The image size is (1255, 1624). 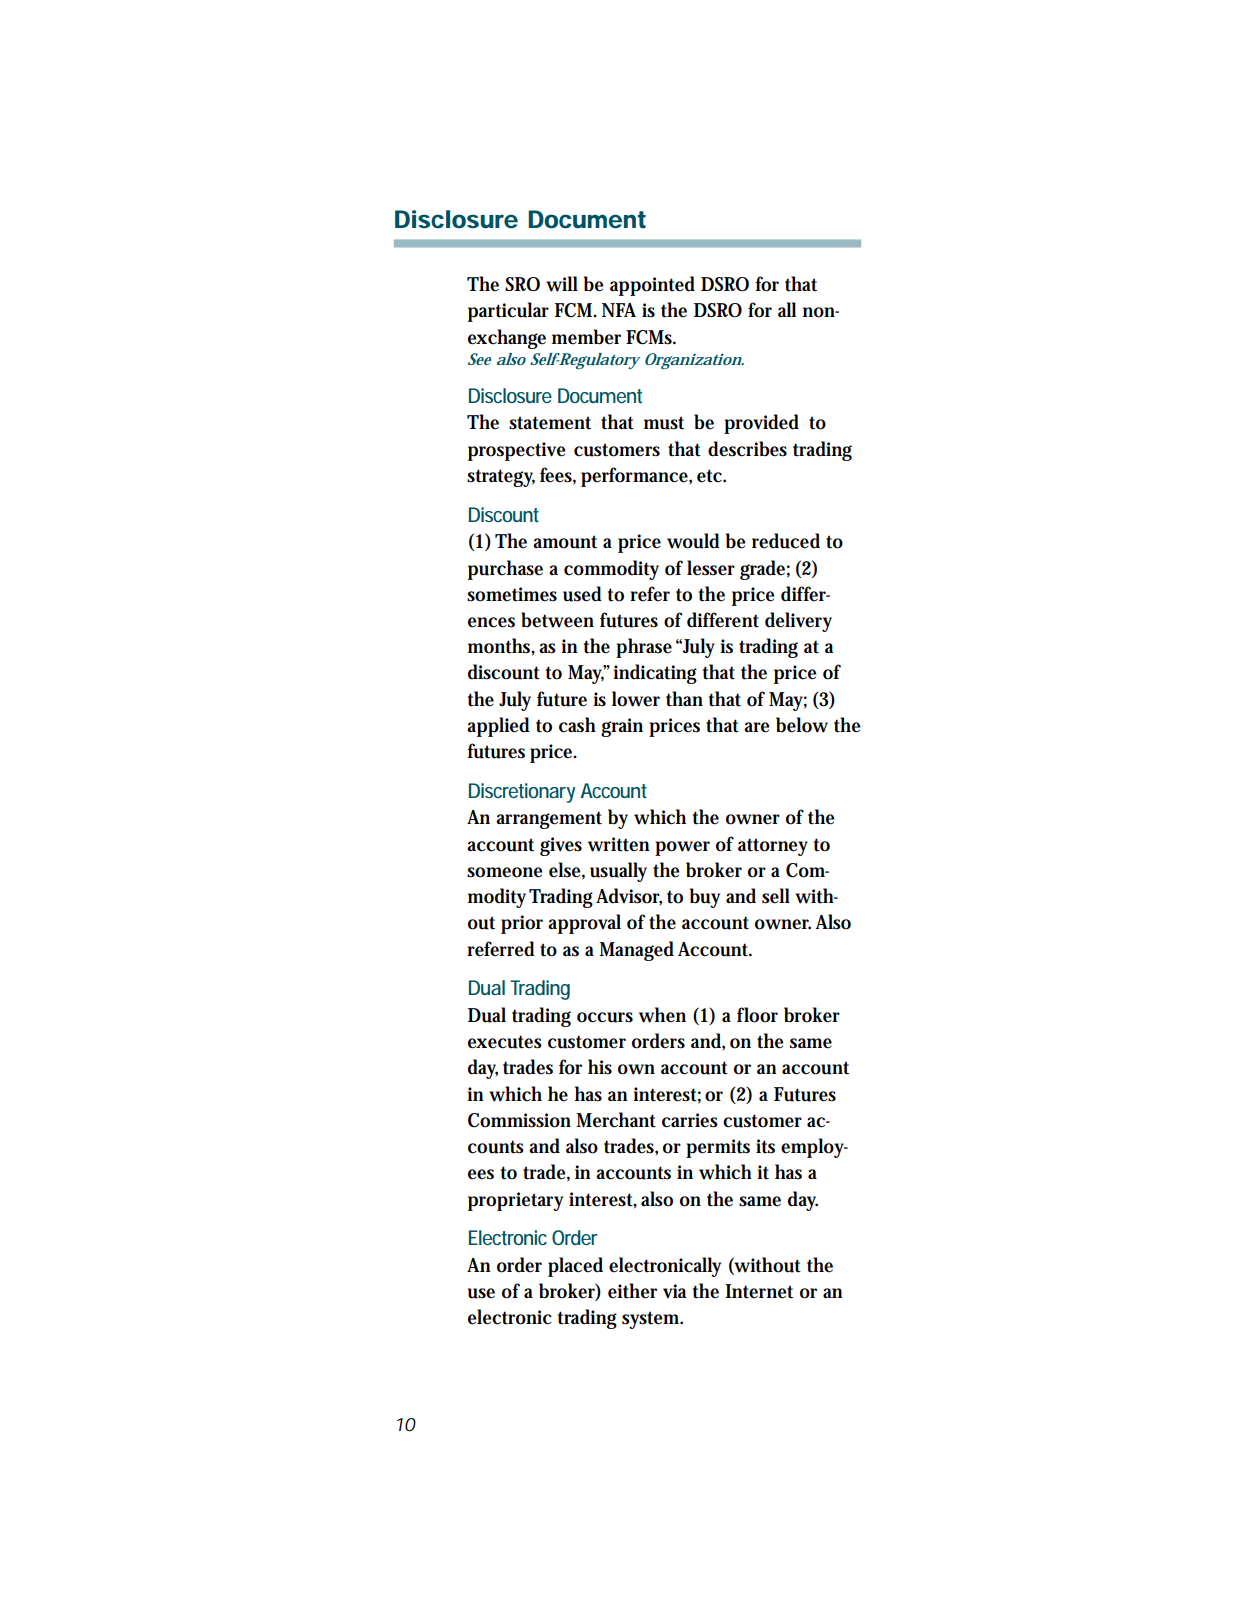 I want to click on proprietary, so click(x=515, y=1201).
